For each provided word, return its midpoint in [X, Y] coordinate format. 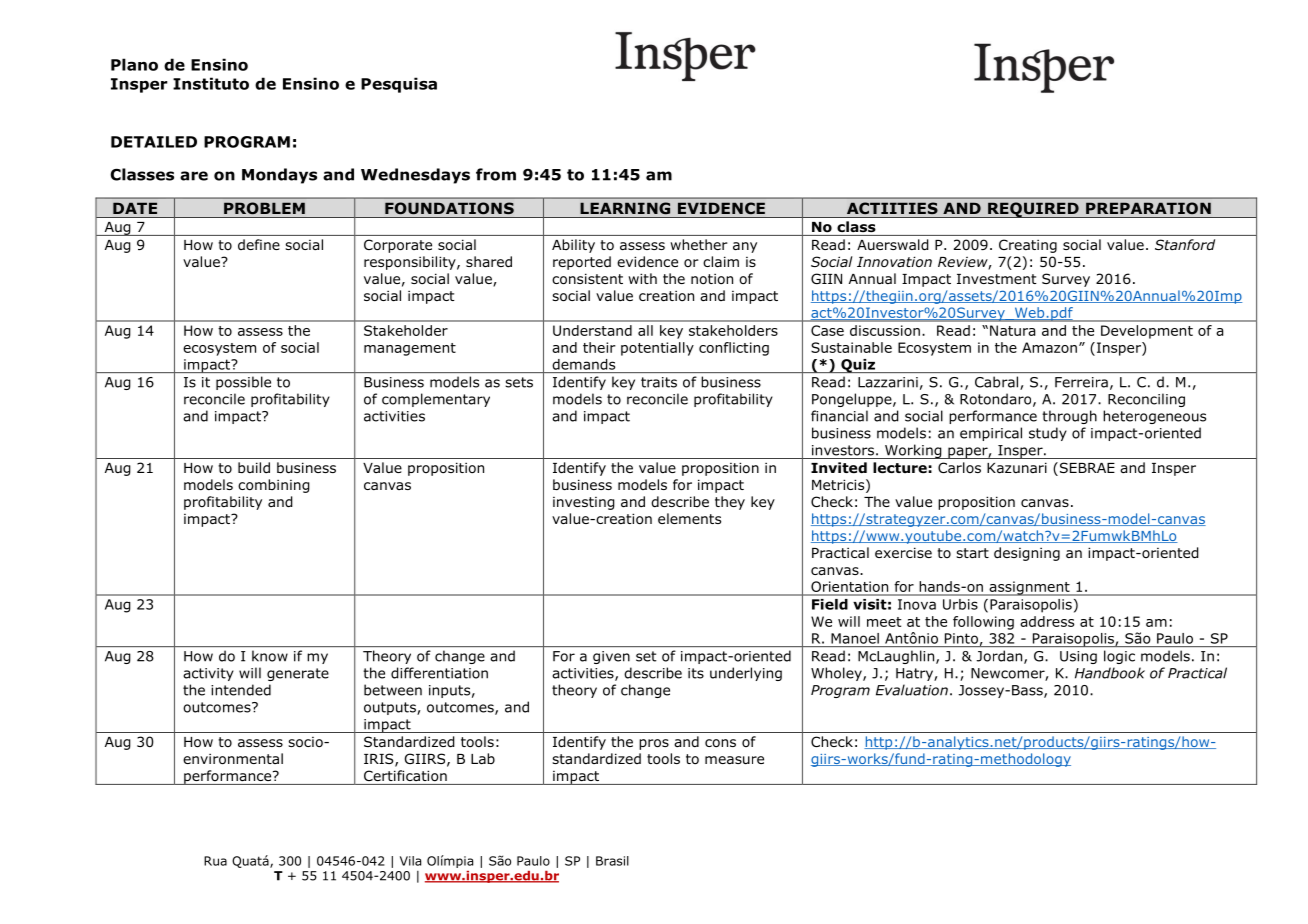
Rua [215, 861]
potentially [657, 349]
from [496, 174]
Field [829, 604]
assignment [1029, 588]
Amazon [1049, 347]
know [270, 656]
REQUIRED [1033, 210]
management [410, 349]
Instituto [211, 83]
